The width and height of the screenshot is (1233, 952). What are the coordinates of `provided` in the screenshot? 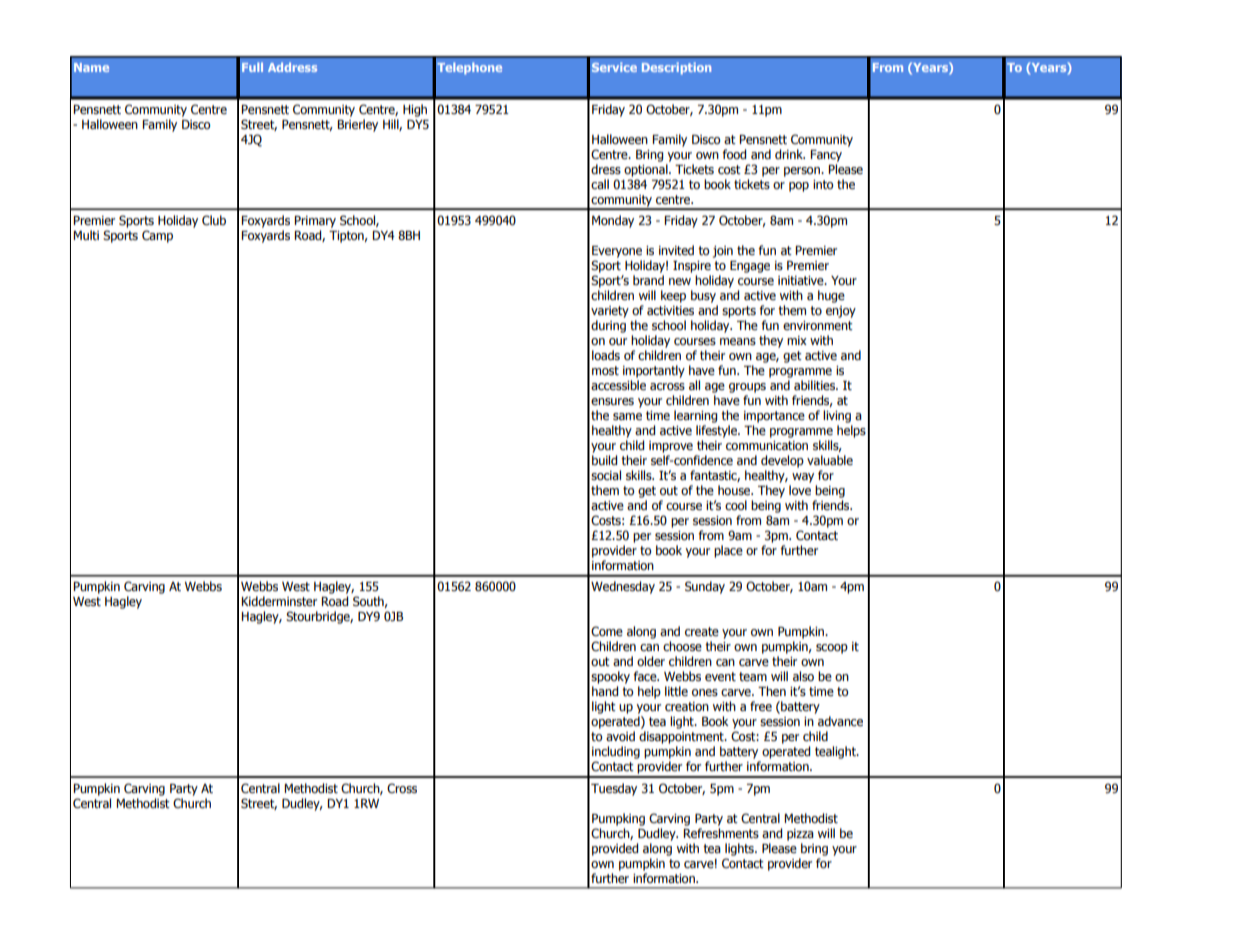 It's located at (615, 849).
